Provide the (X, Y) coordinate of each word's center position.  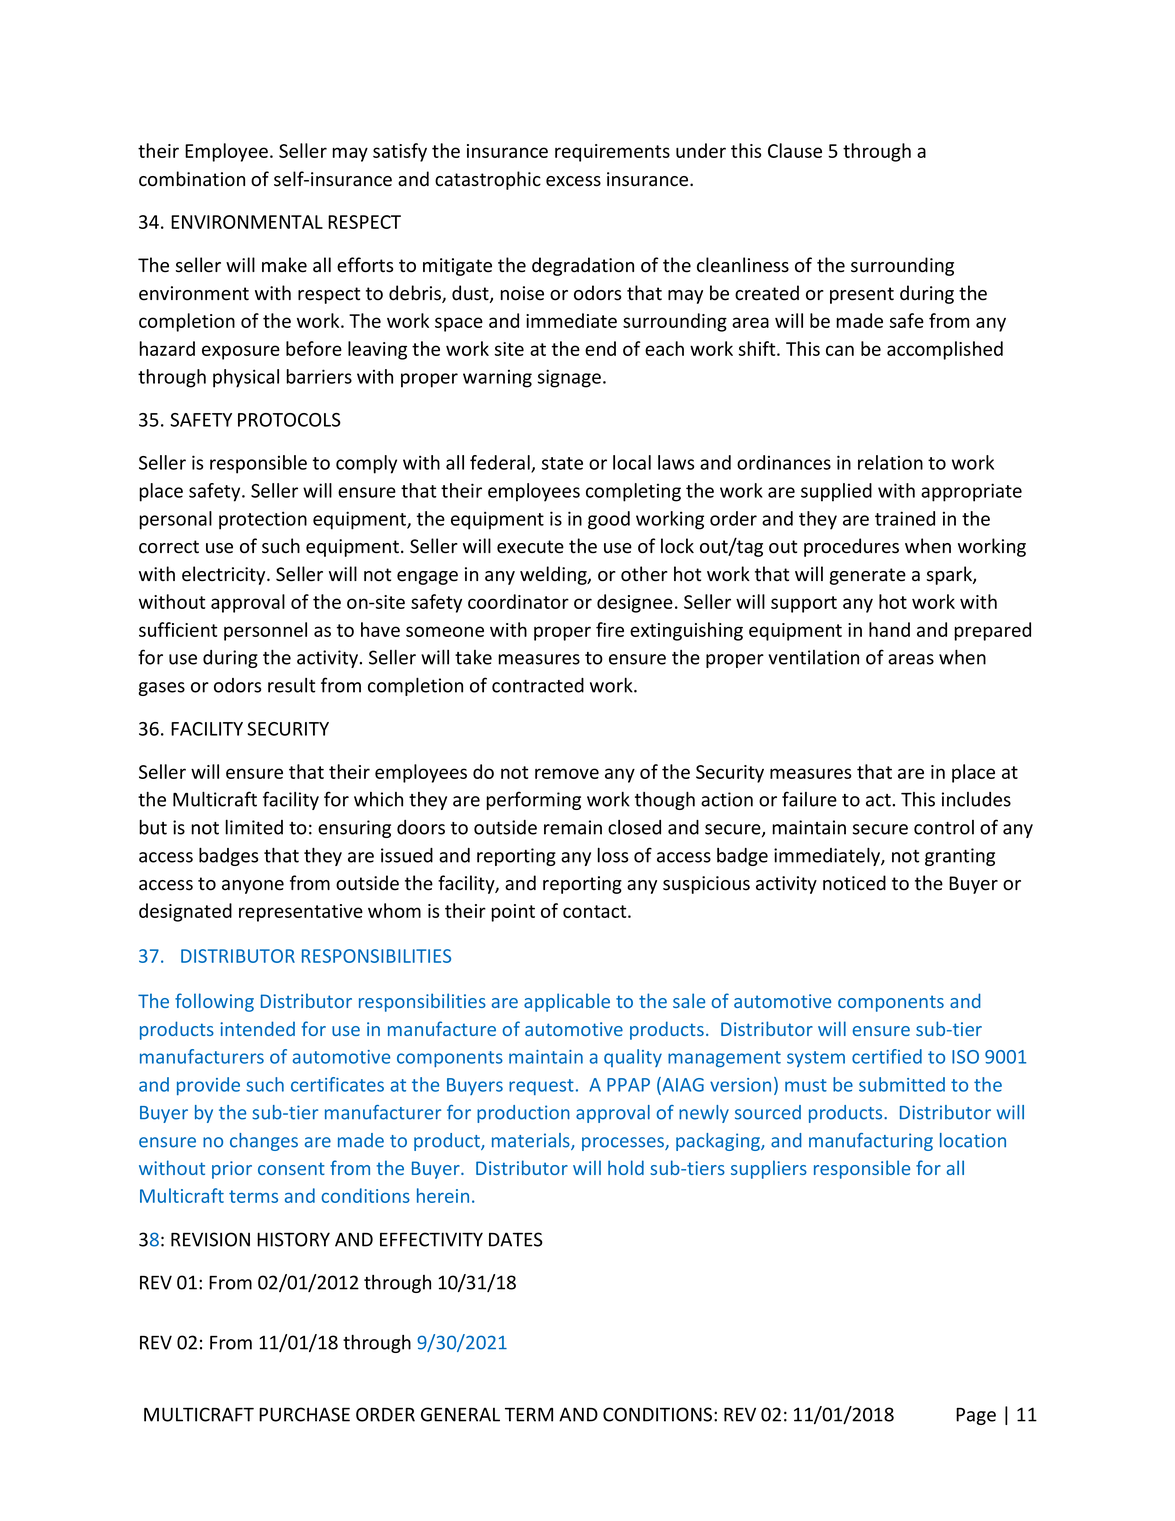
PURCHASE (304, 1414)
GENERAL (460, 1414)
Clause (795, 150)
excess (573, 181)
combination (192, 179)
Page (976, 1416)
